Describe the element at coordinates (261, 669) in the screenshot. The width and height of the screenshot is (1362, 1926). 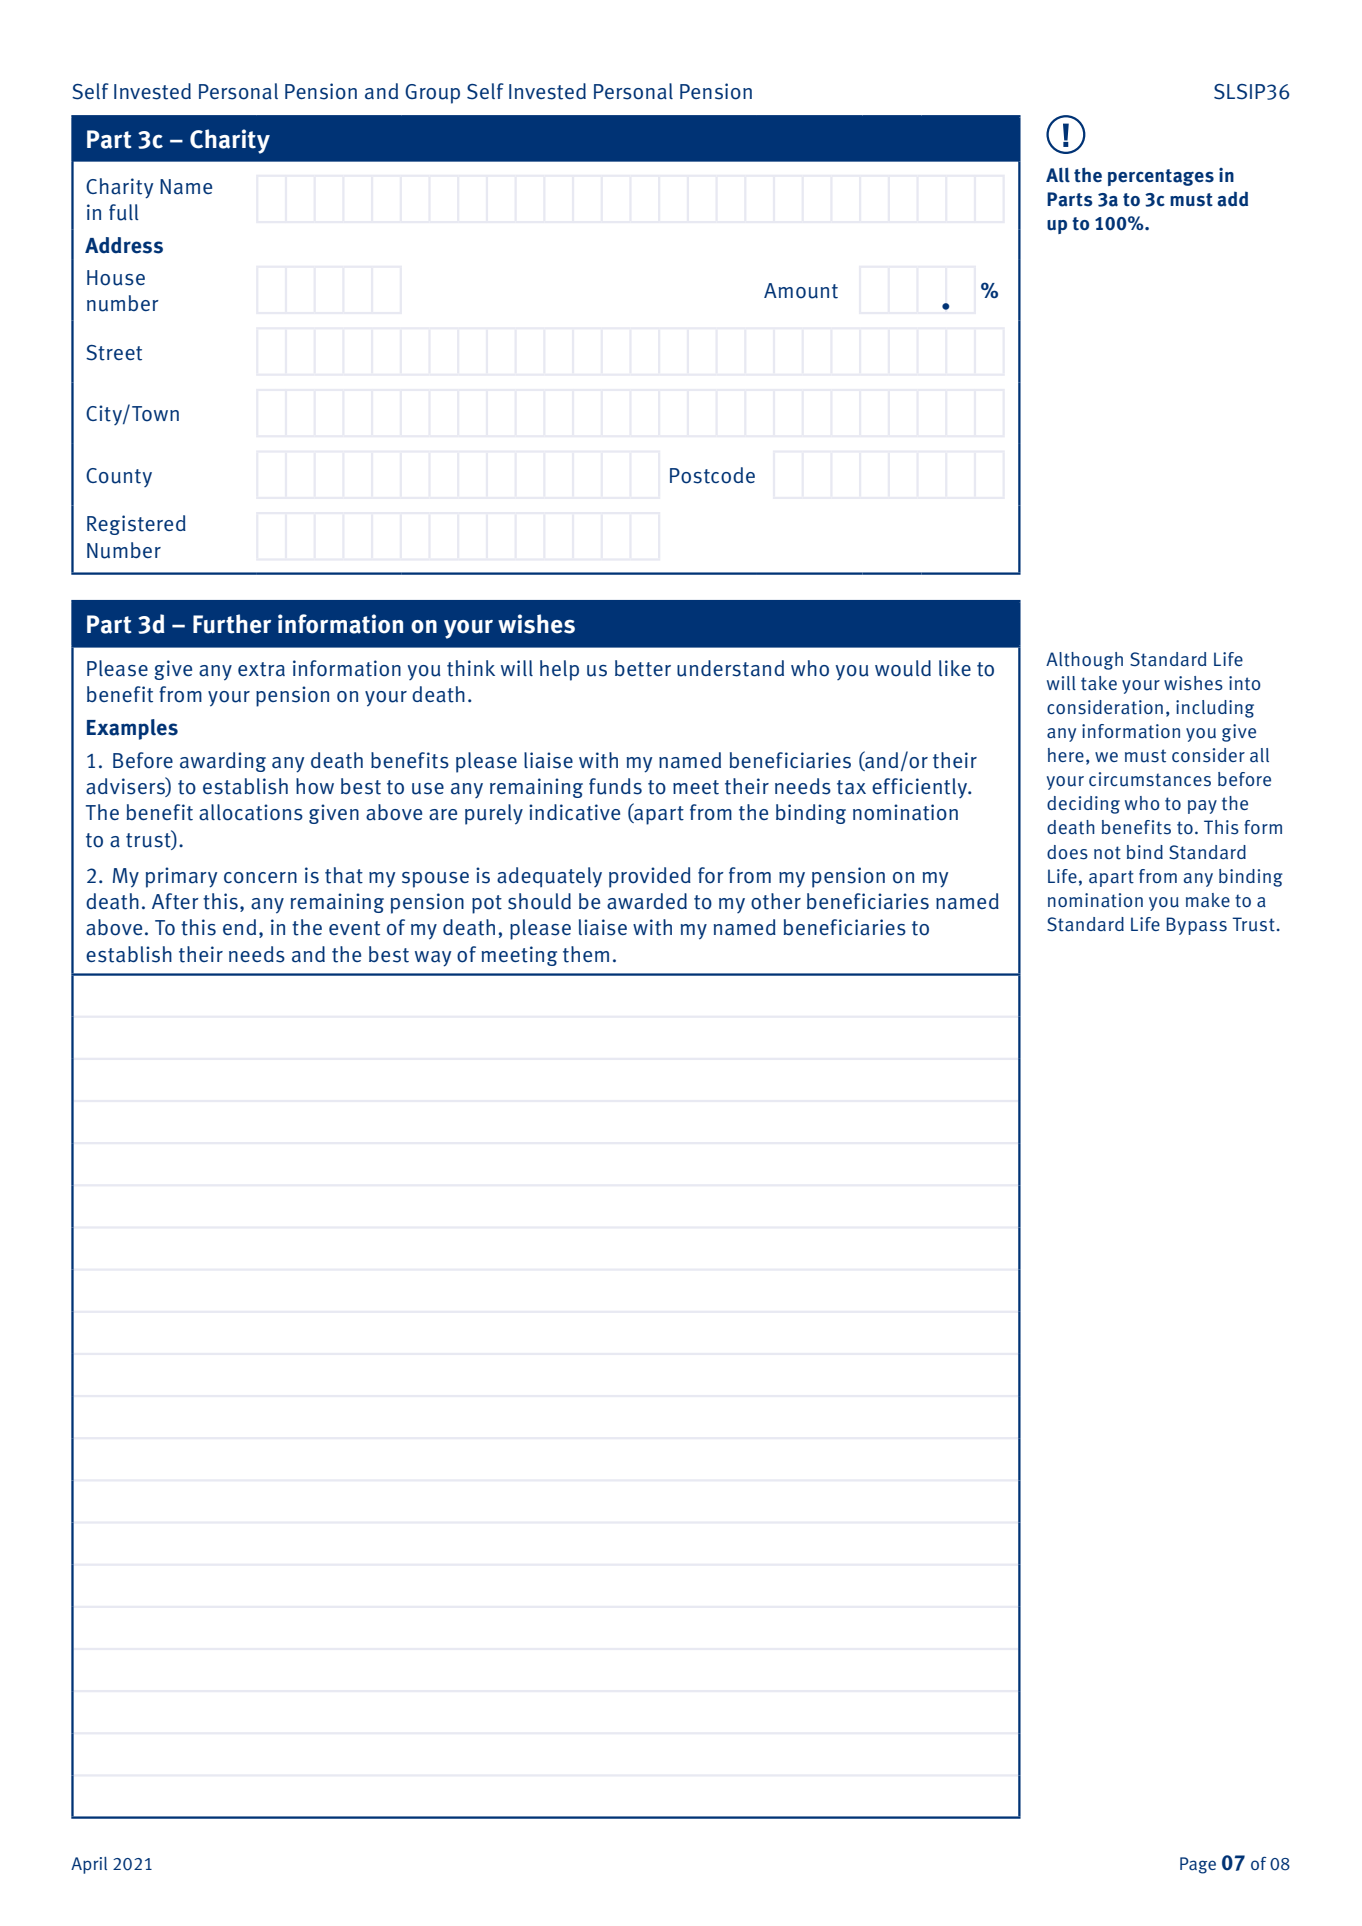
I see `extra` at that location.
